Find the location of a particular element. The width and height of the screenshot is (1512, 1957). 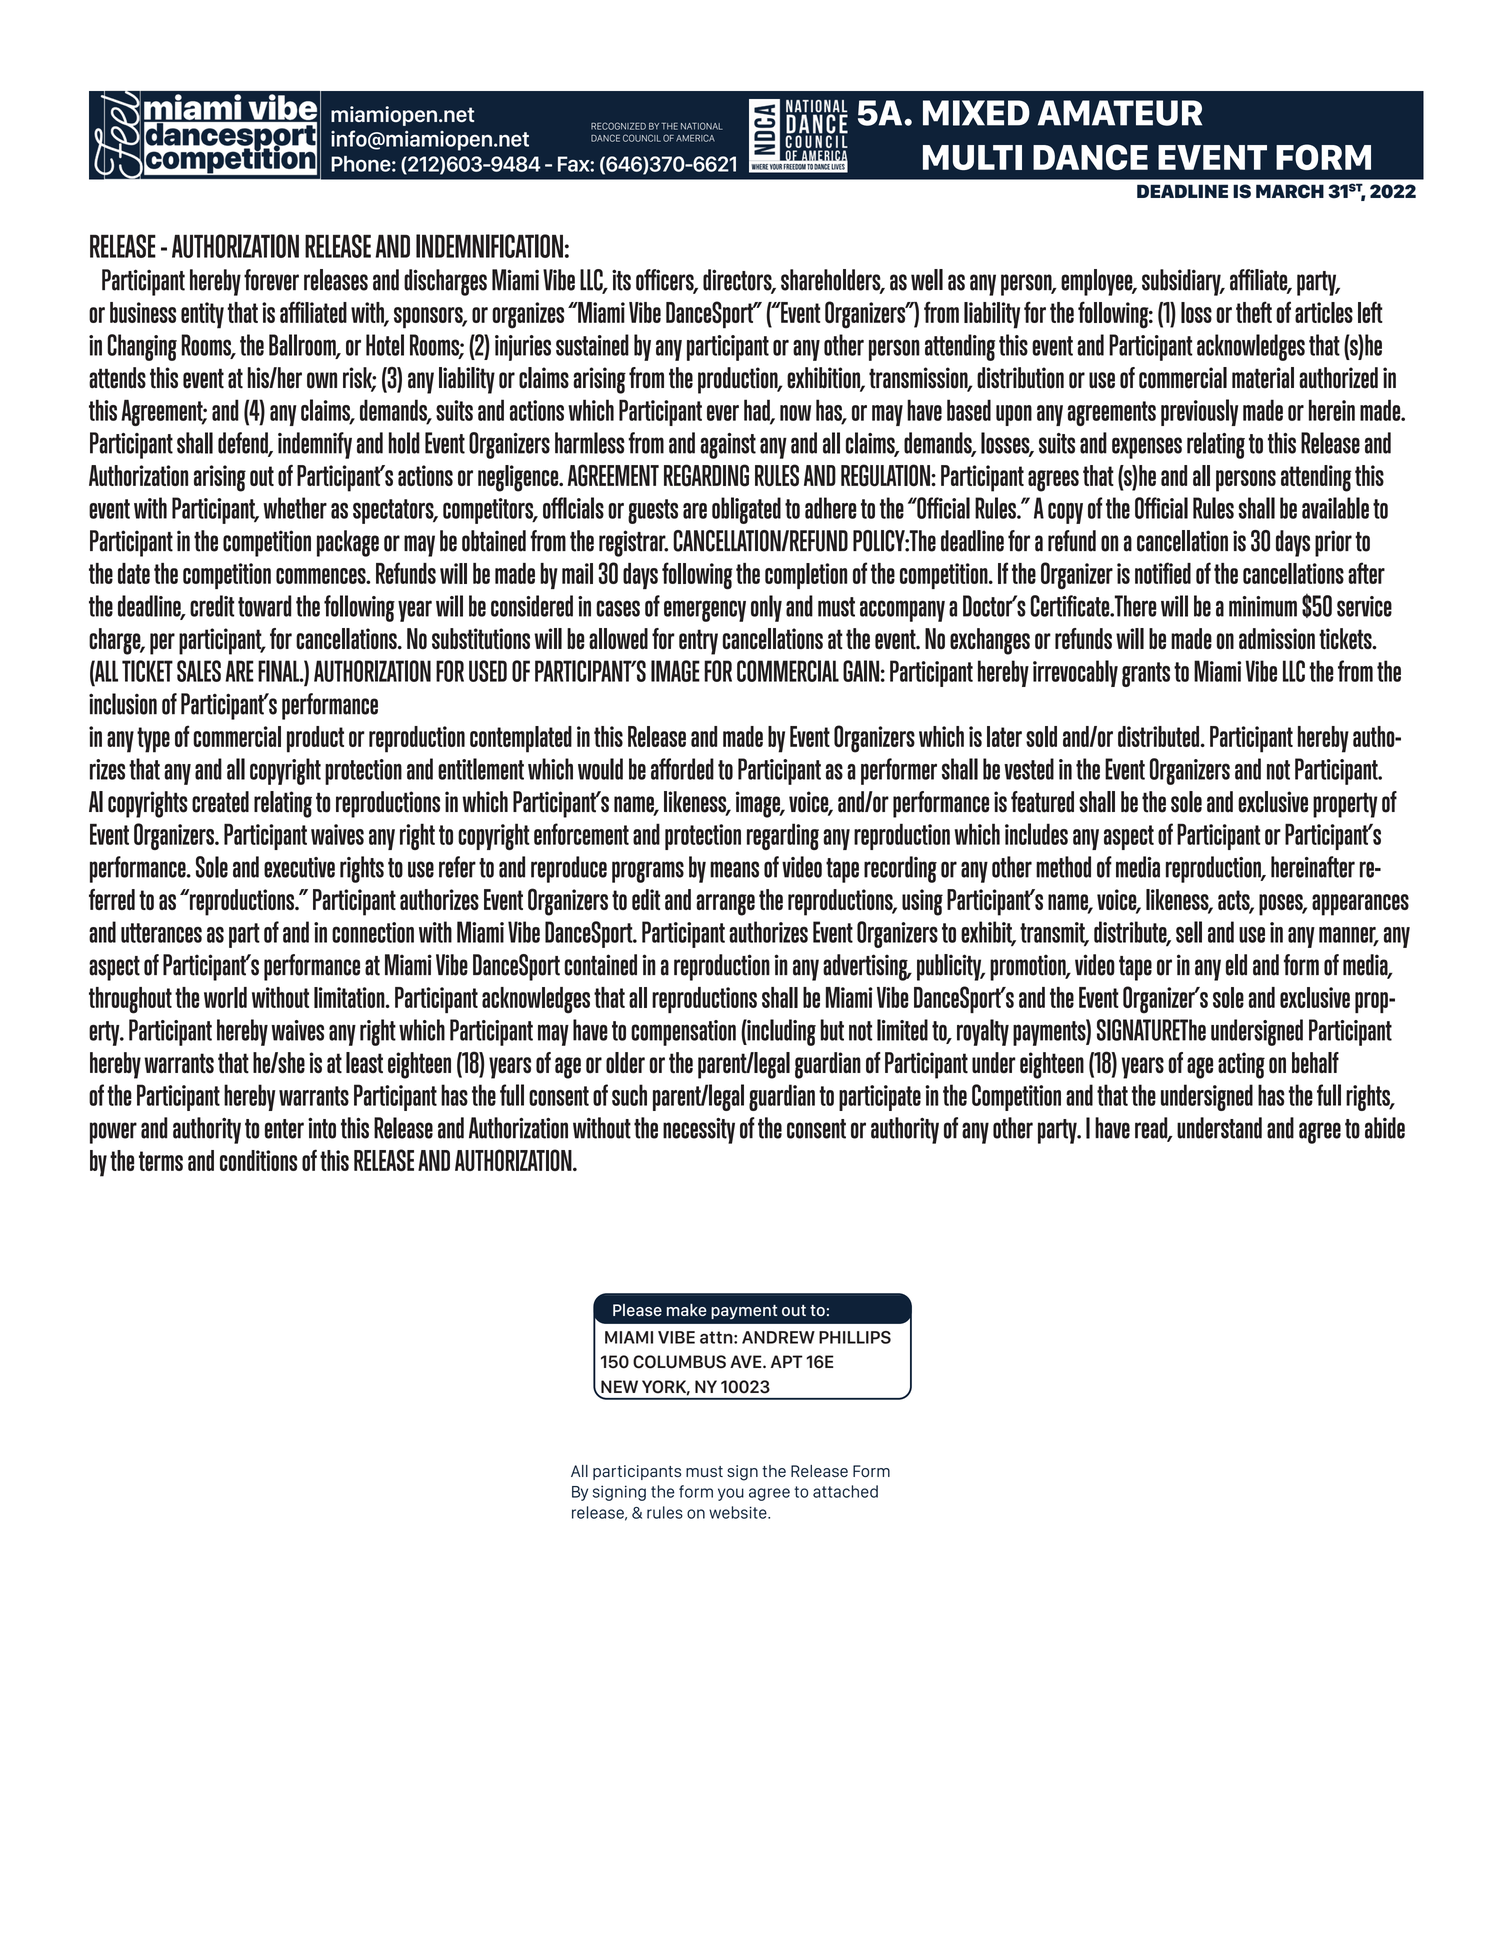

AMERICA is located at coordinates (695, 138).
